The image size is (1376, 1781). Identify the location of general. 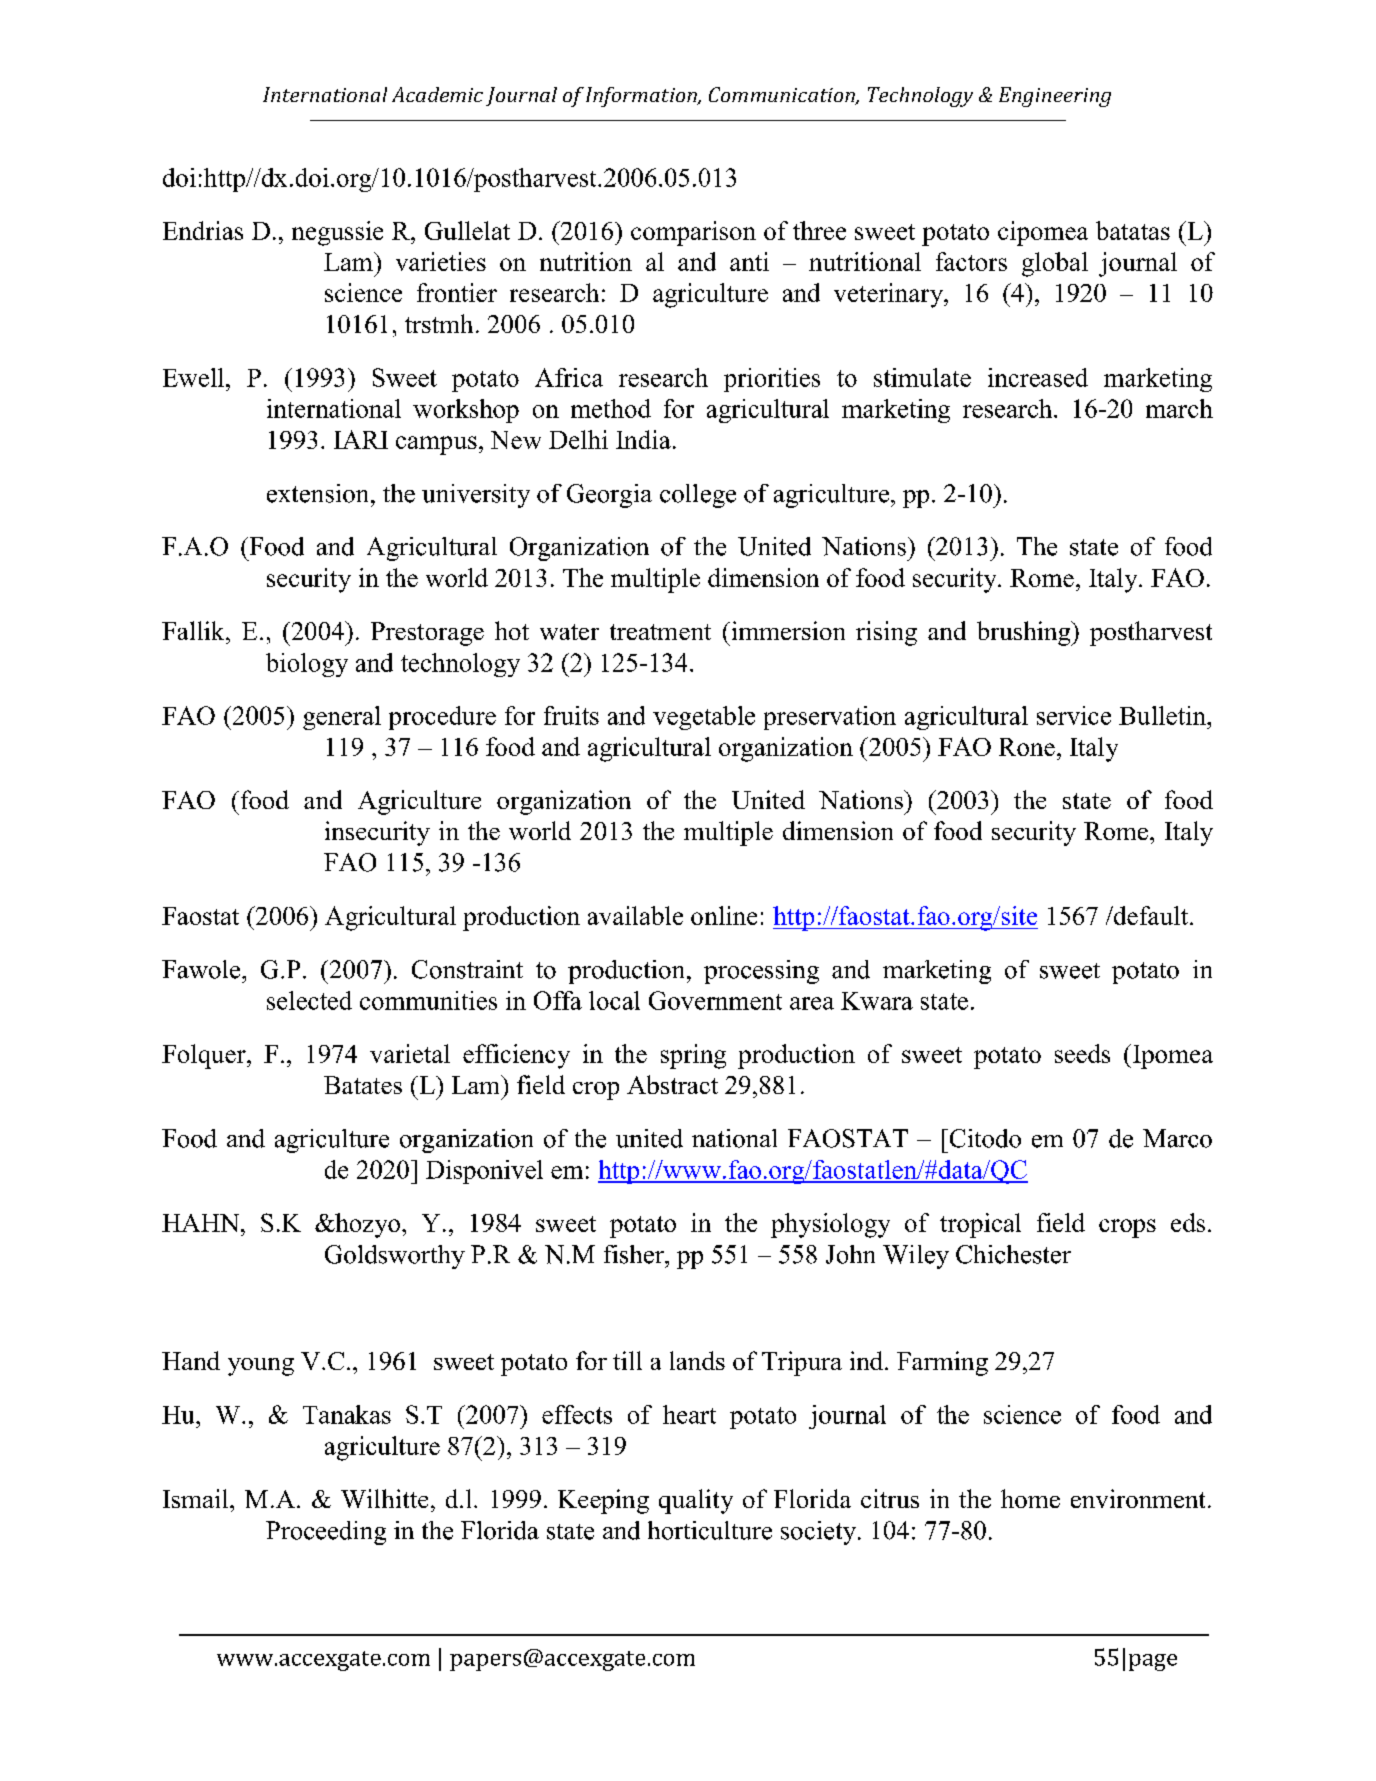
(342, 718).
